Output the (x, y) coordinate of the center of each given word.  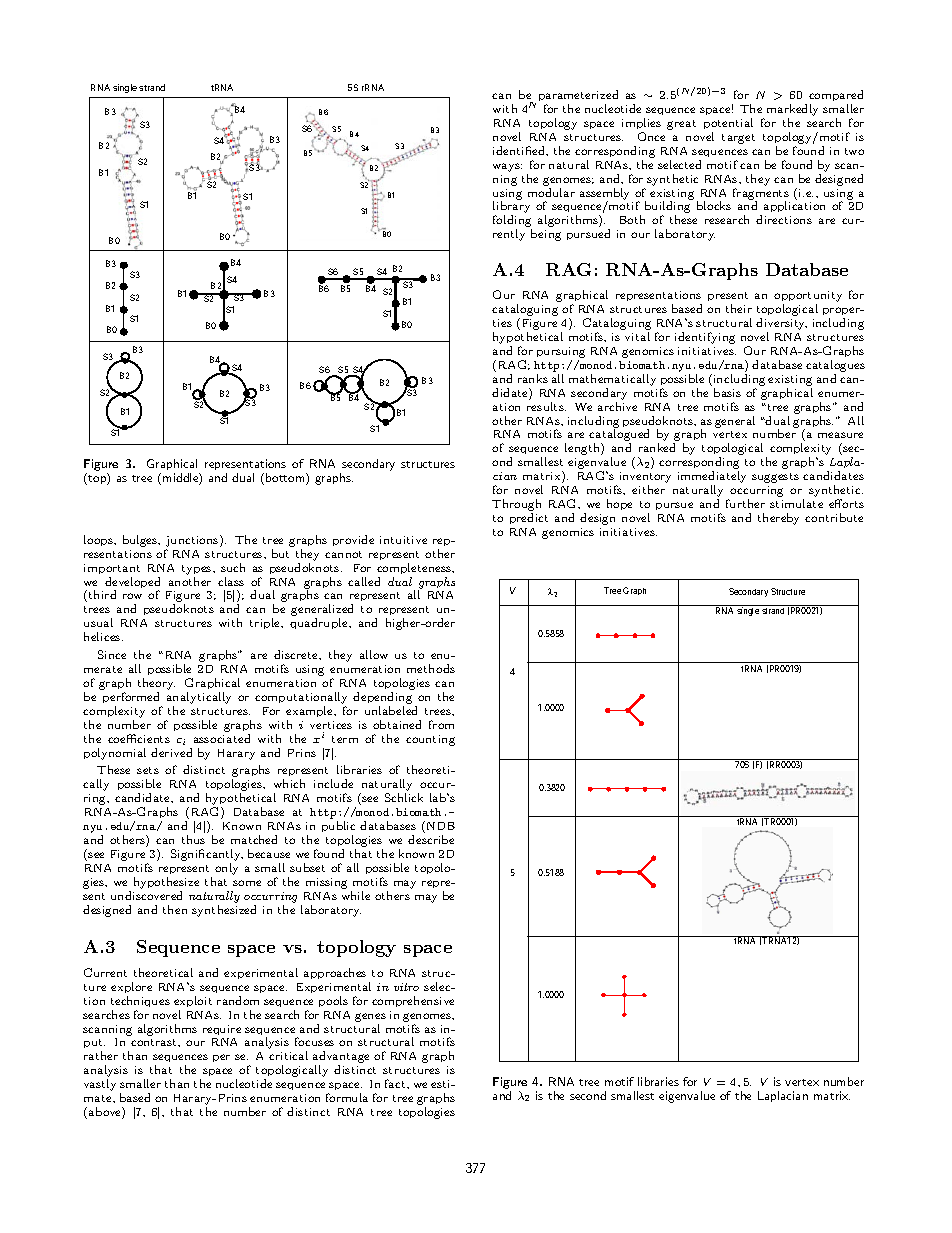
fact (396, 1083)
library (511, 208)
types (198, 570)
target (738, 139)
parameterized (578, 95)
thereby (778, 519)
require (222, 1030)
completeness (415, 568)
